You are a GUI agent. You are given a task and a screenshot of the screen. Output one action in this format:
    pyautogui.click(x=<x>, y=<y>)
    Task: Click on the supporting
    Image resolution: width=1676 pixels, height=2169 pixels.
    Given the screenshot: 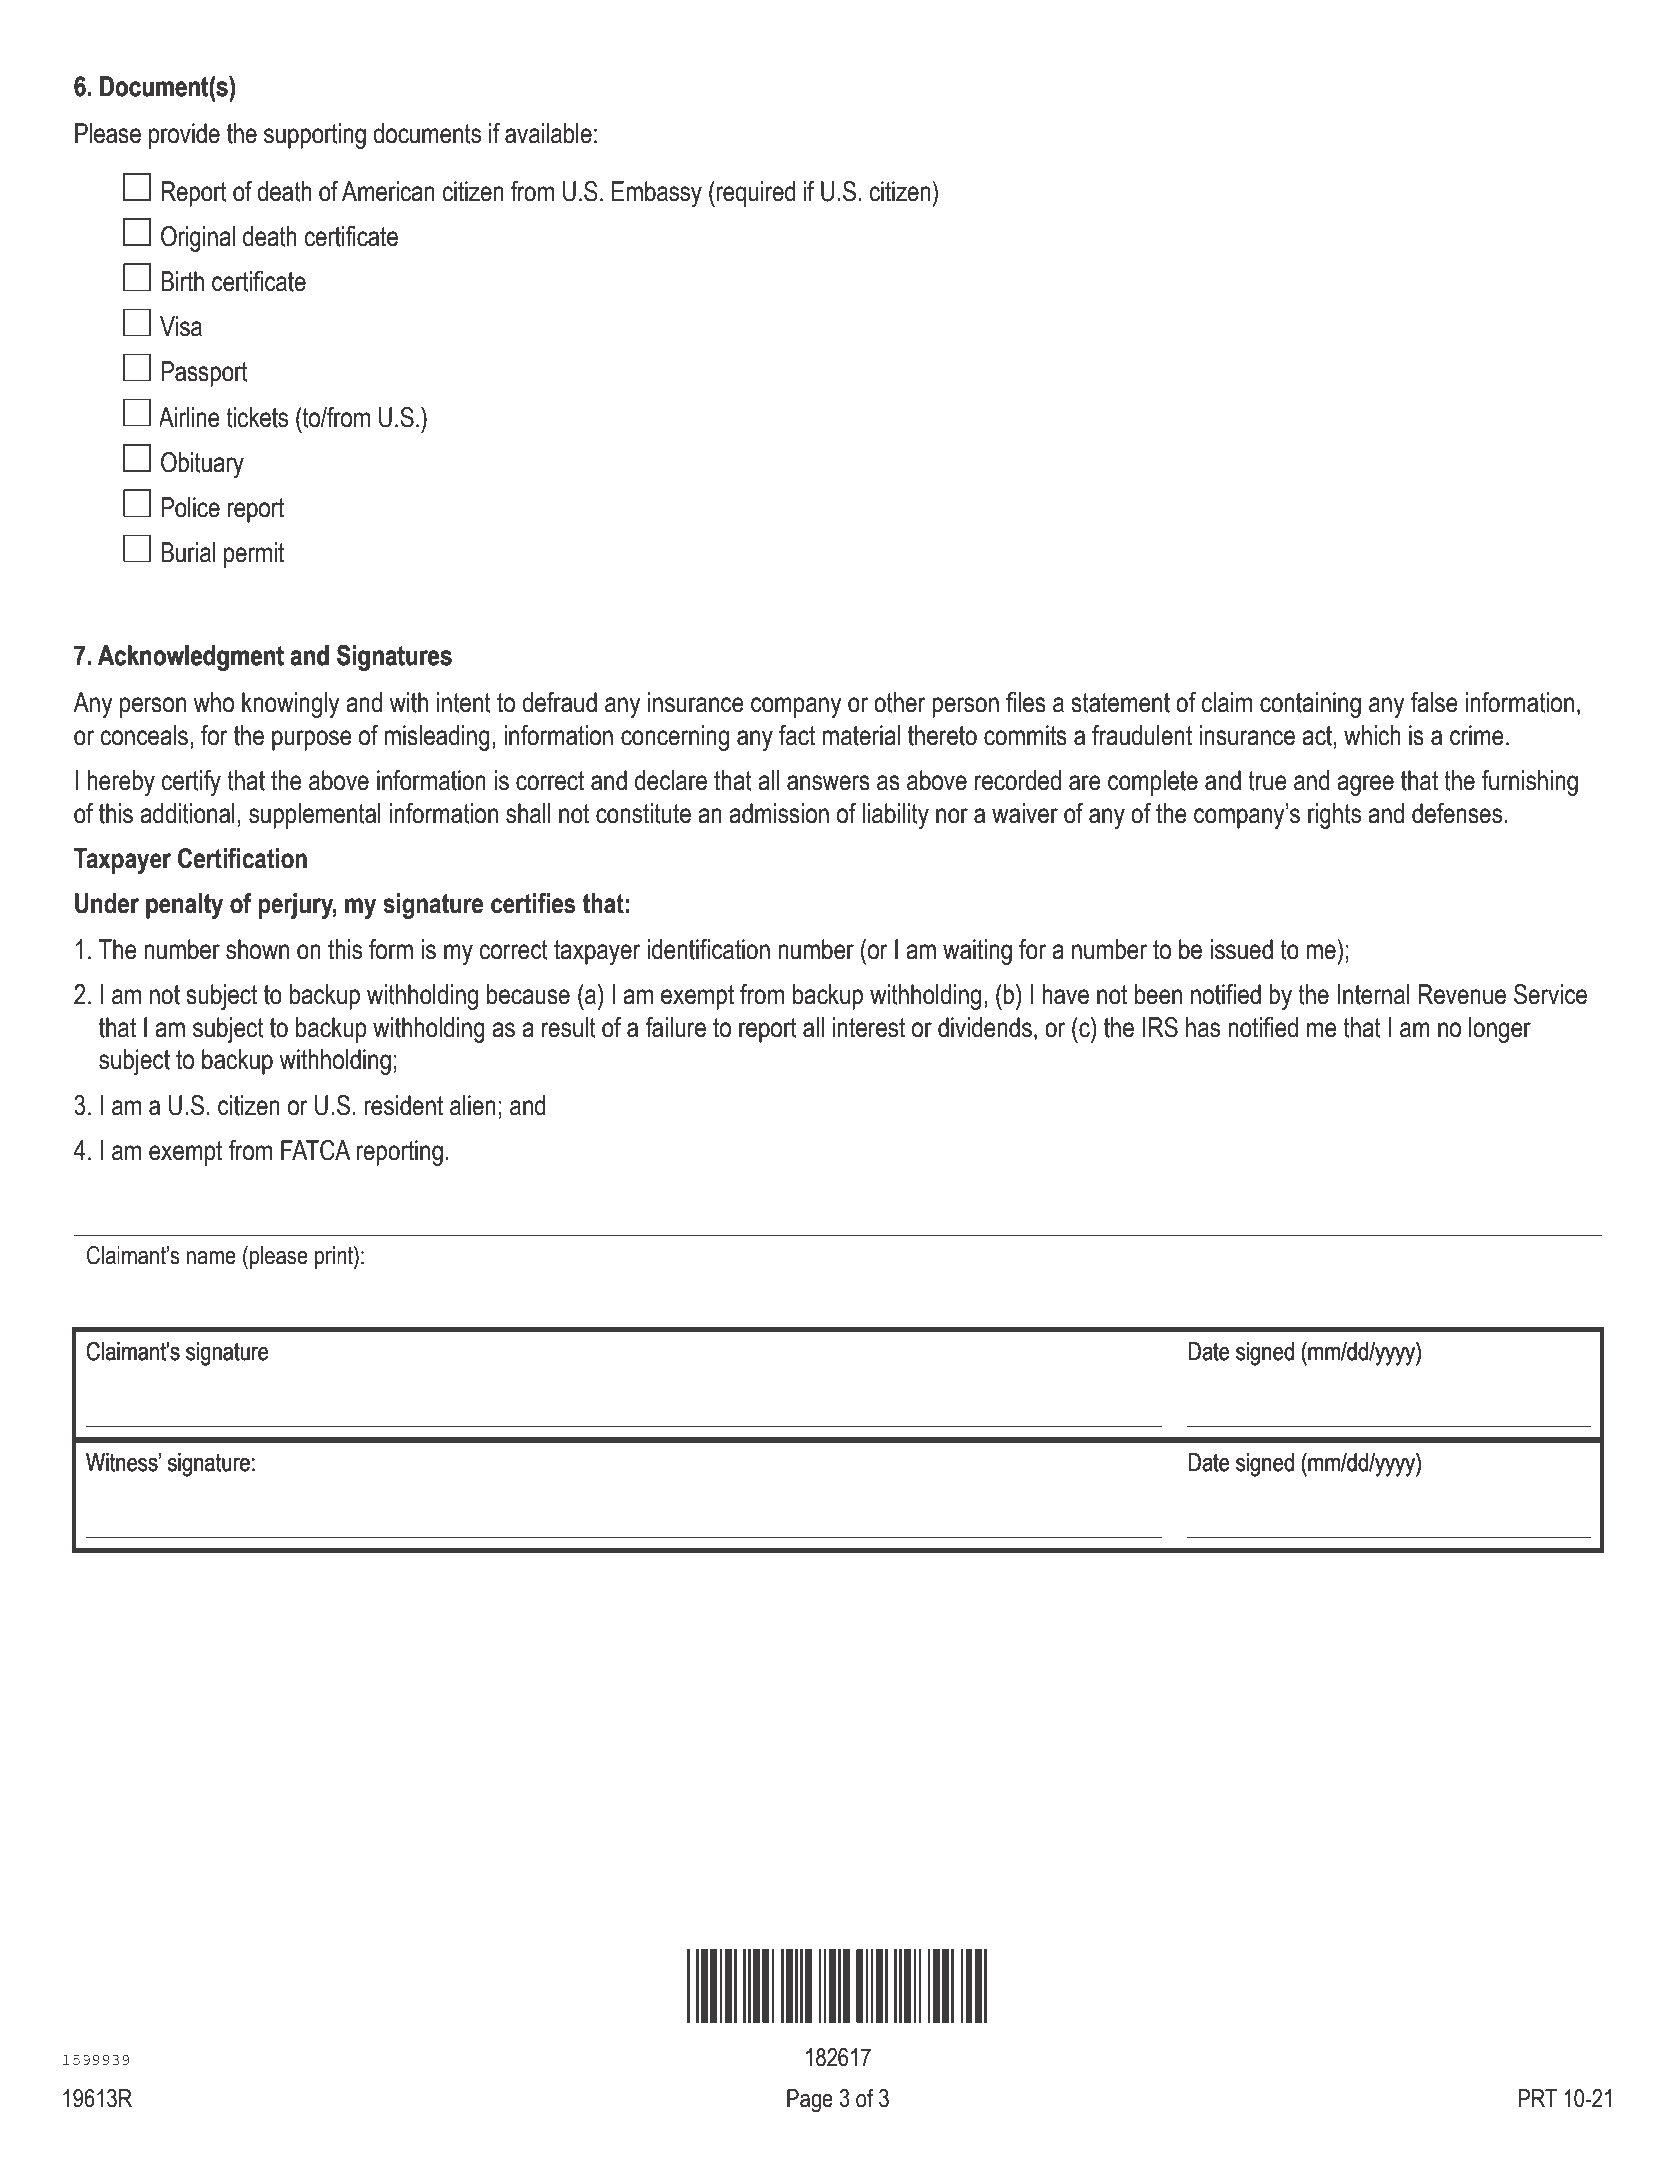 What is the action you would take?
    pyautogui.click(x=315, y=136)
